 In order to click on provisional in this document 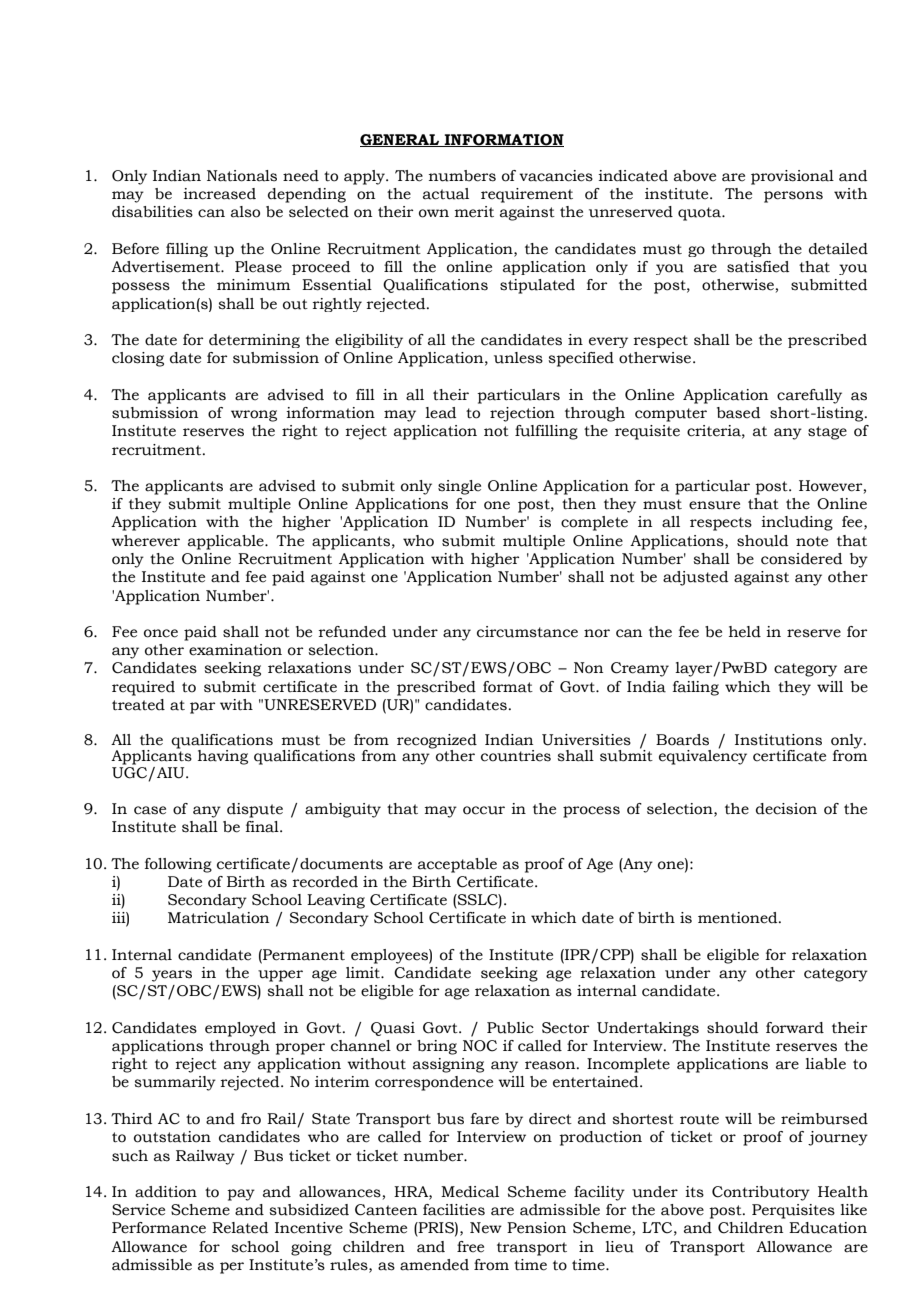, I will do `click(792, 177)`.
